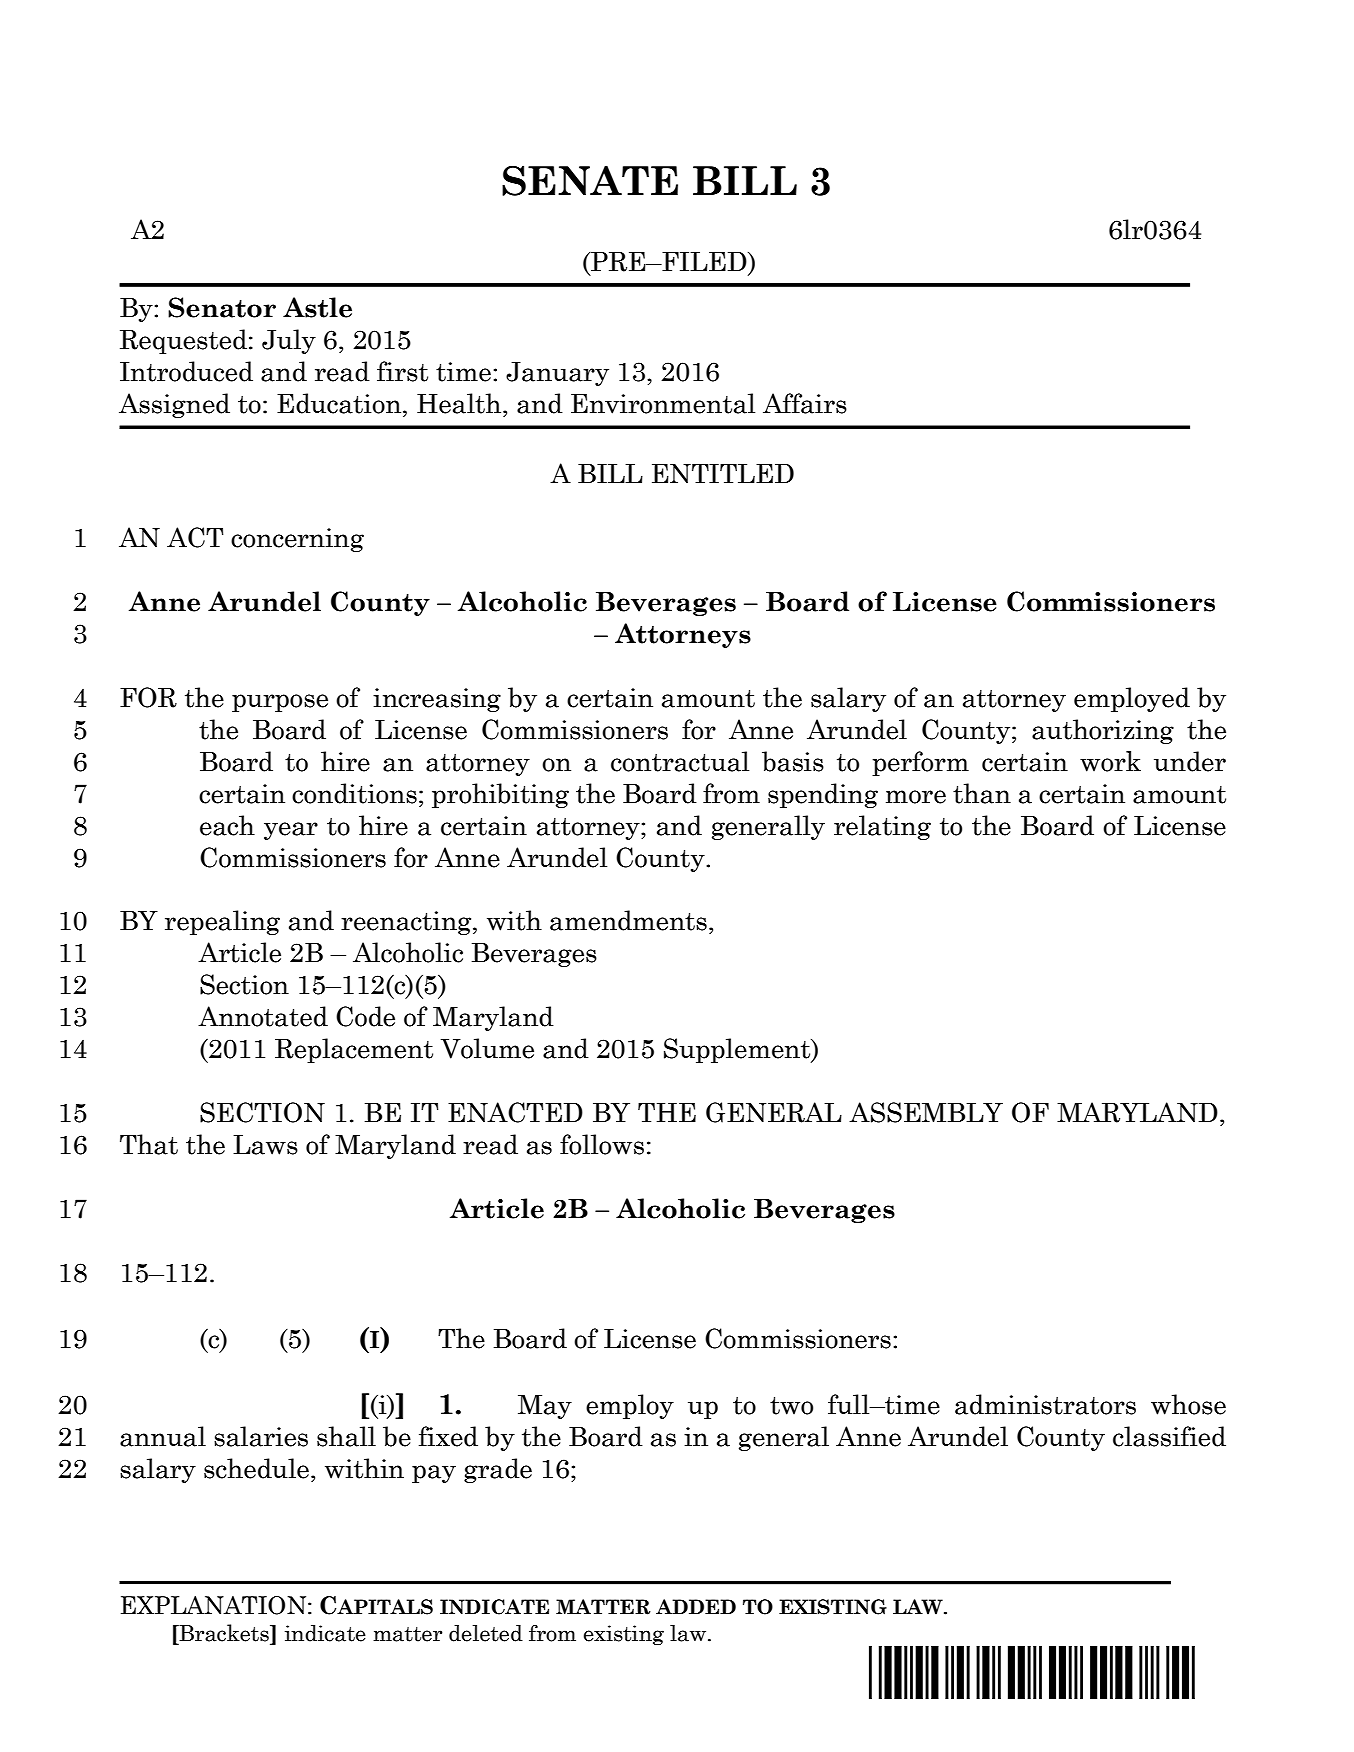 The height and width of the screenshot is (1752, 1354). I want to click on SENATE, so click(590, 180).
